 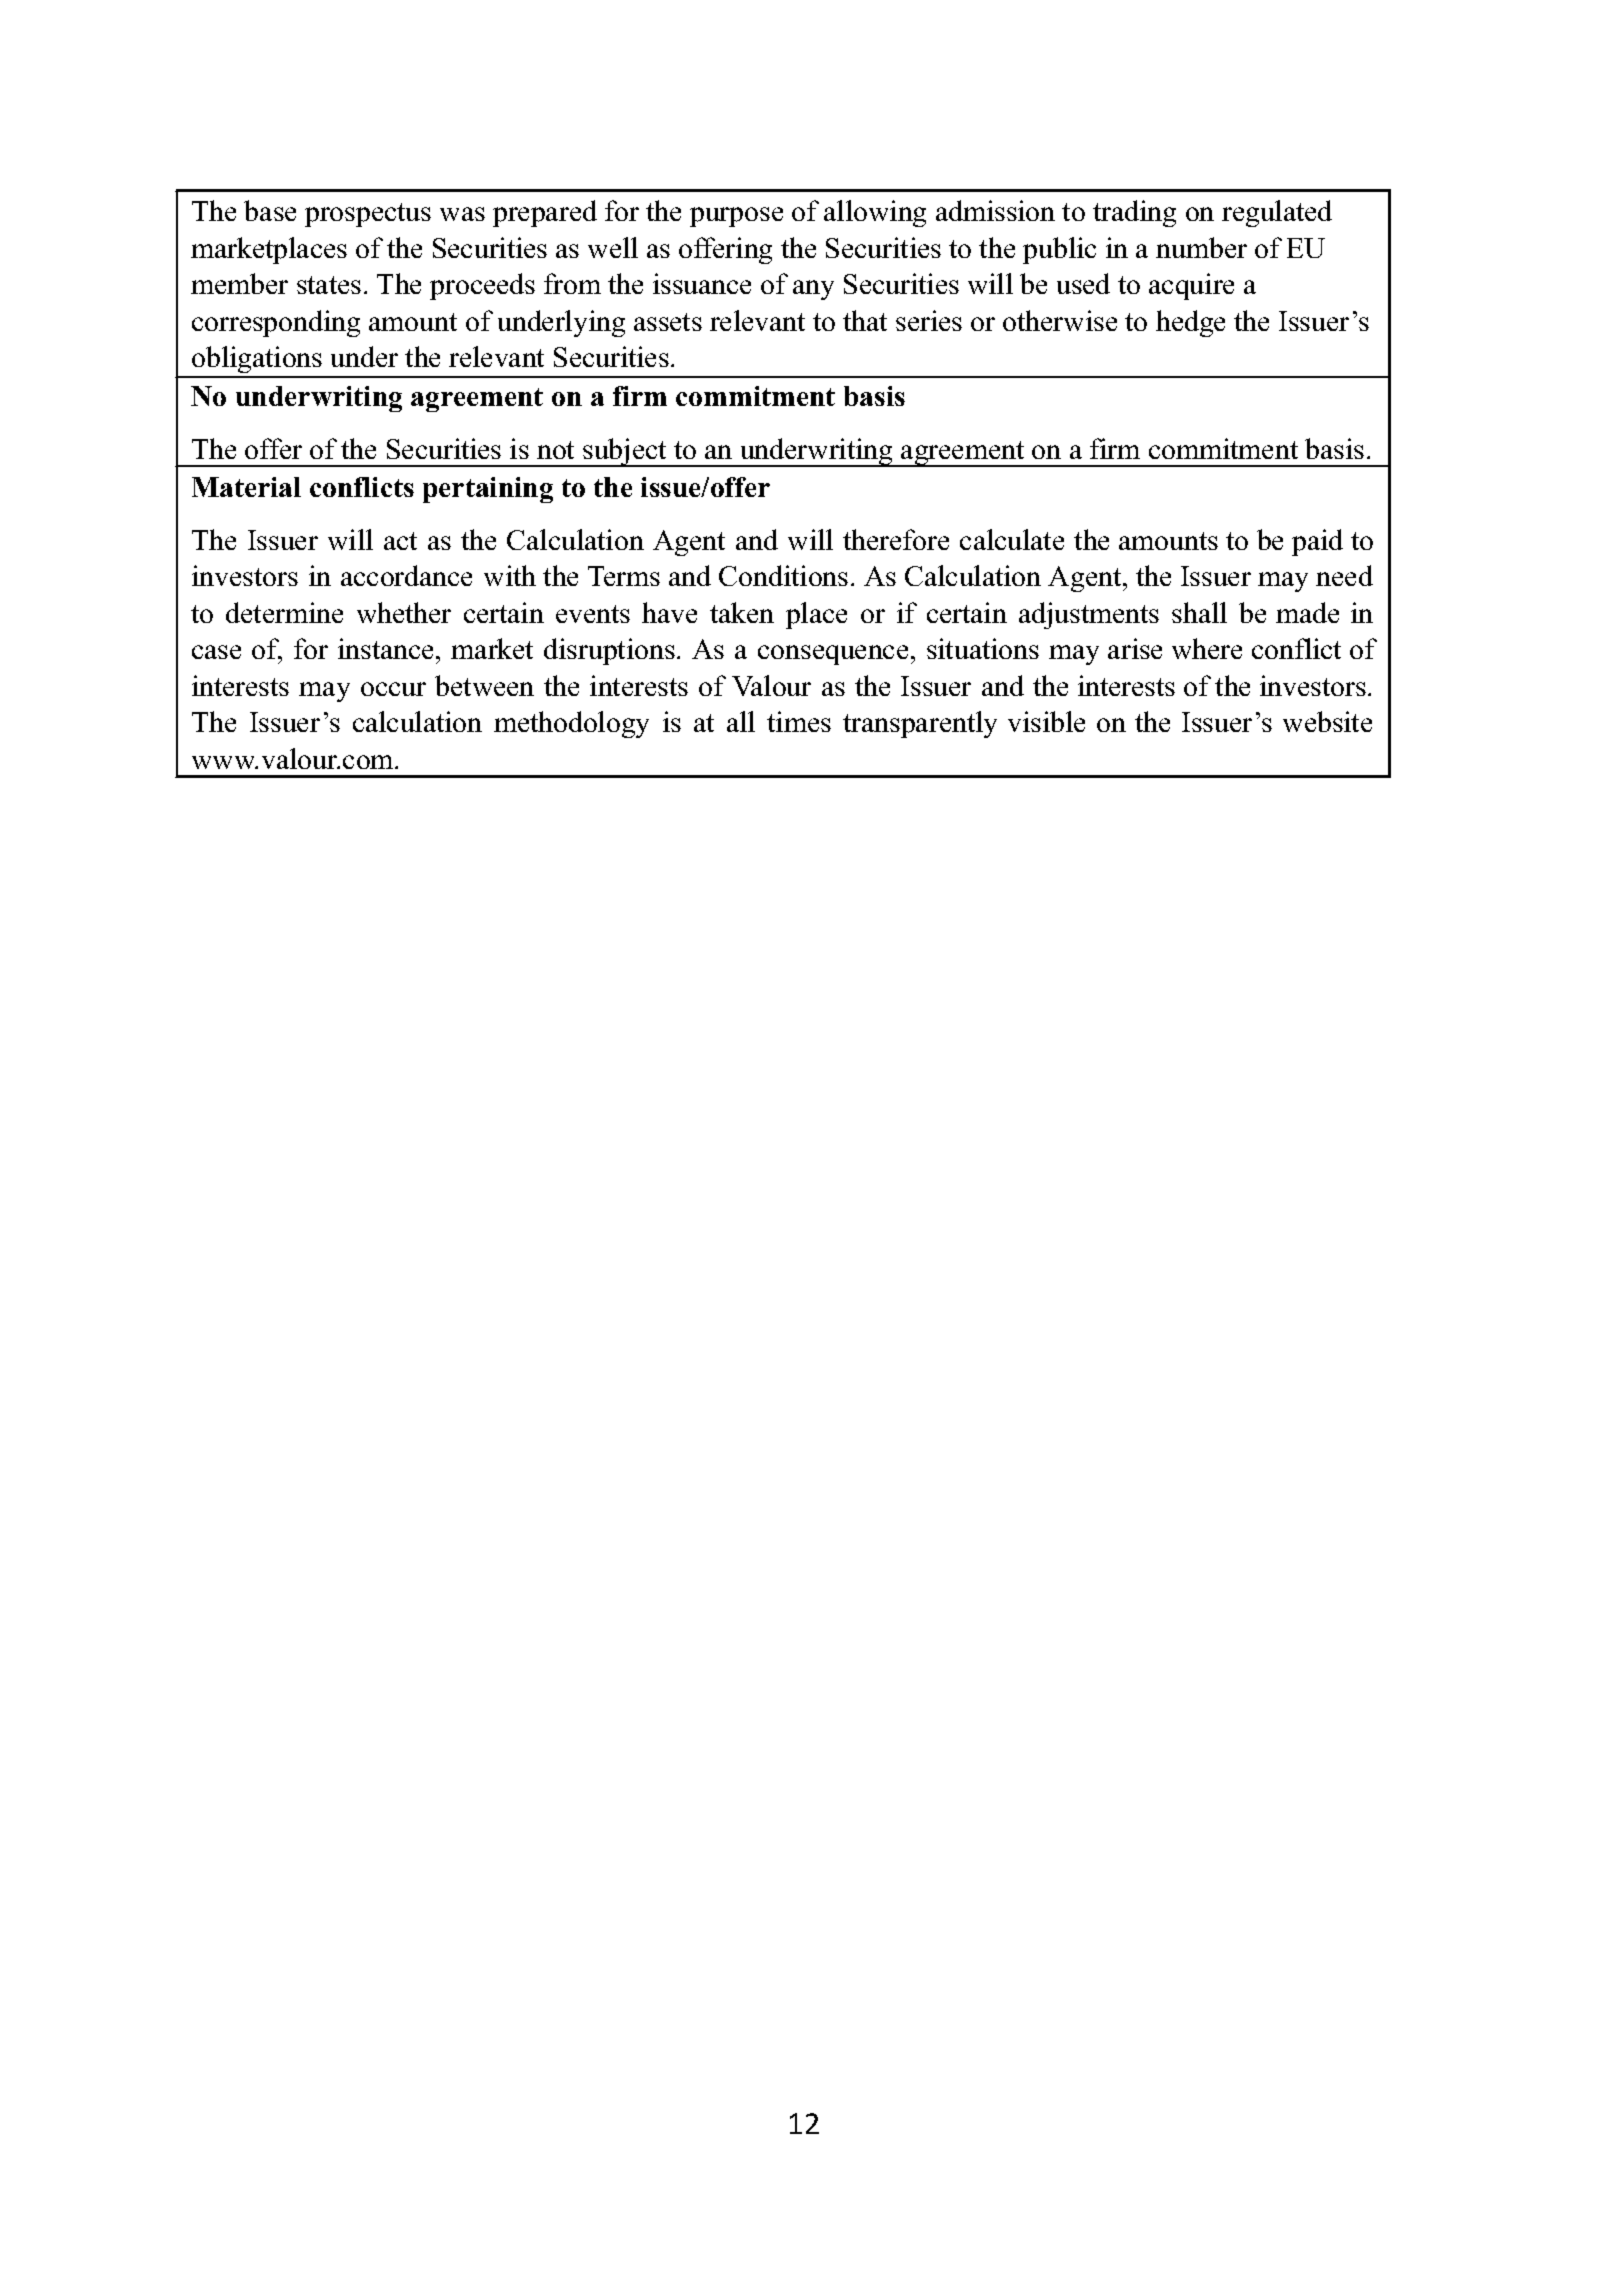 I want to click on accordance, so click(x=406, y=575).
